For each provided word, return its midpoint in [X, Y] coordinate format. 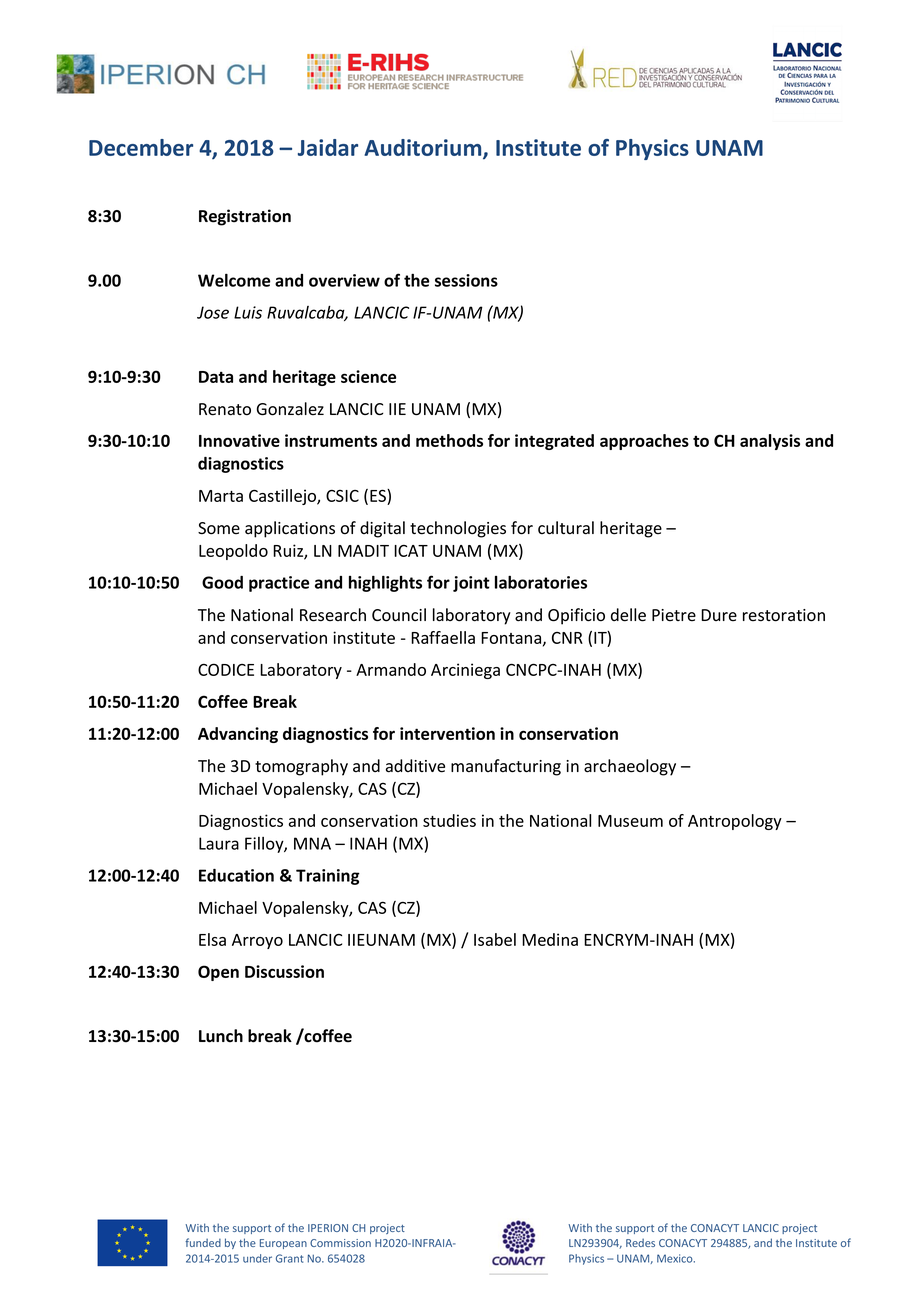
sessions [466, 280]
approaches [644, 442]
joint [471, 584]
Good [222, 582]
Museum [630, 821]
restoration [784, 615]
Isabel [495, 939]
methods [449, 440]
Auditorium [424, 149]
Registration [245, 217]
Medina [550, 939]
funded [203, 1242]
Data [216, 377]
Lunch [221, 1036]
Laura [219, 843]
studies [449, 820]
